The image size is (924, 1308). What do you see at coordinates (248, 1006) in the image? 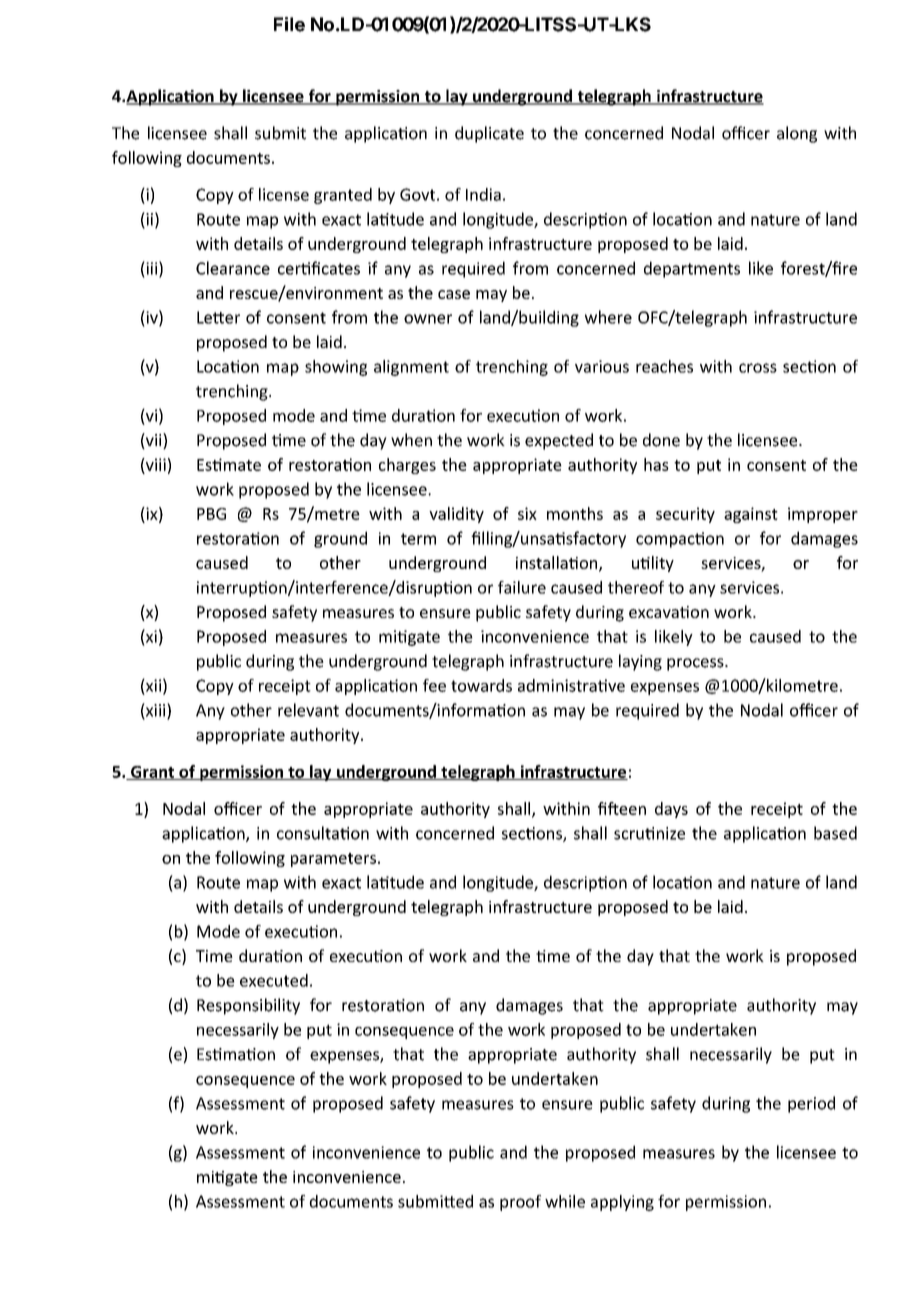
I see `Responsibility` at bounding box center [248, 1006].
